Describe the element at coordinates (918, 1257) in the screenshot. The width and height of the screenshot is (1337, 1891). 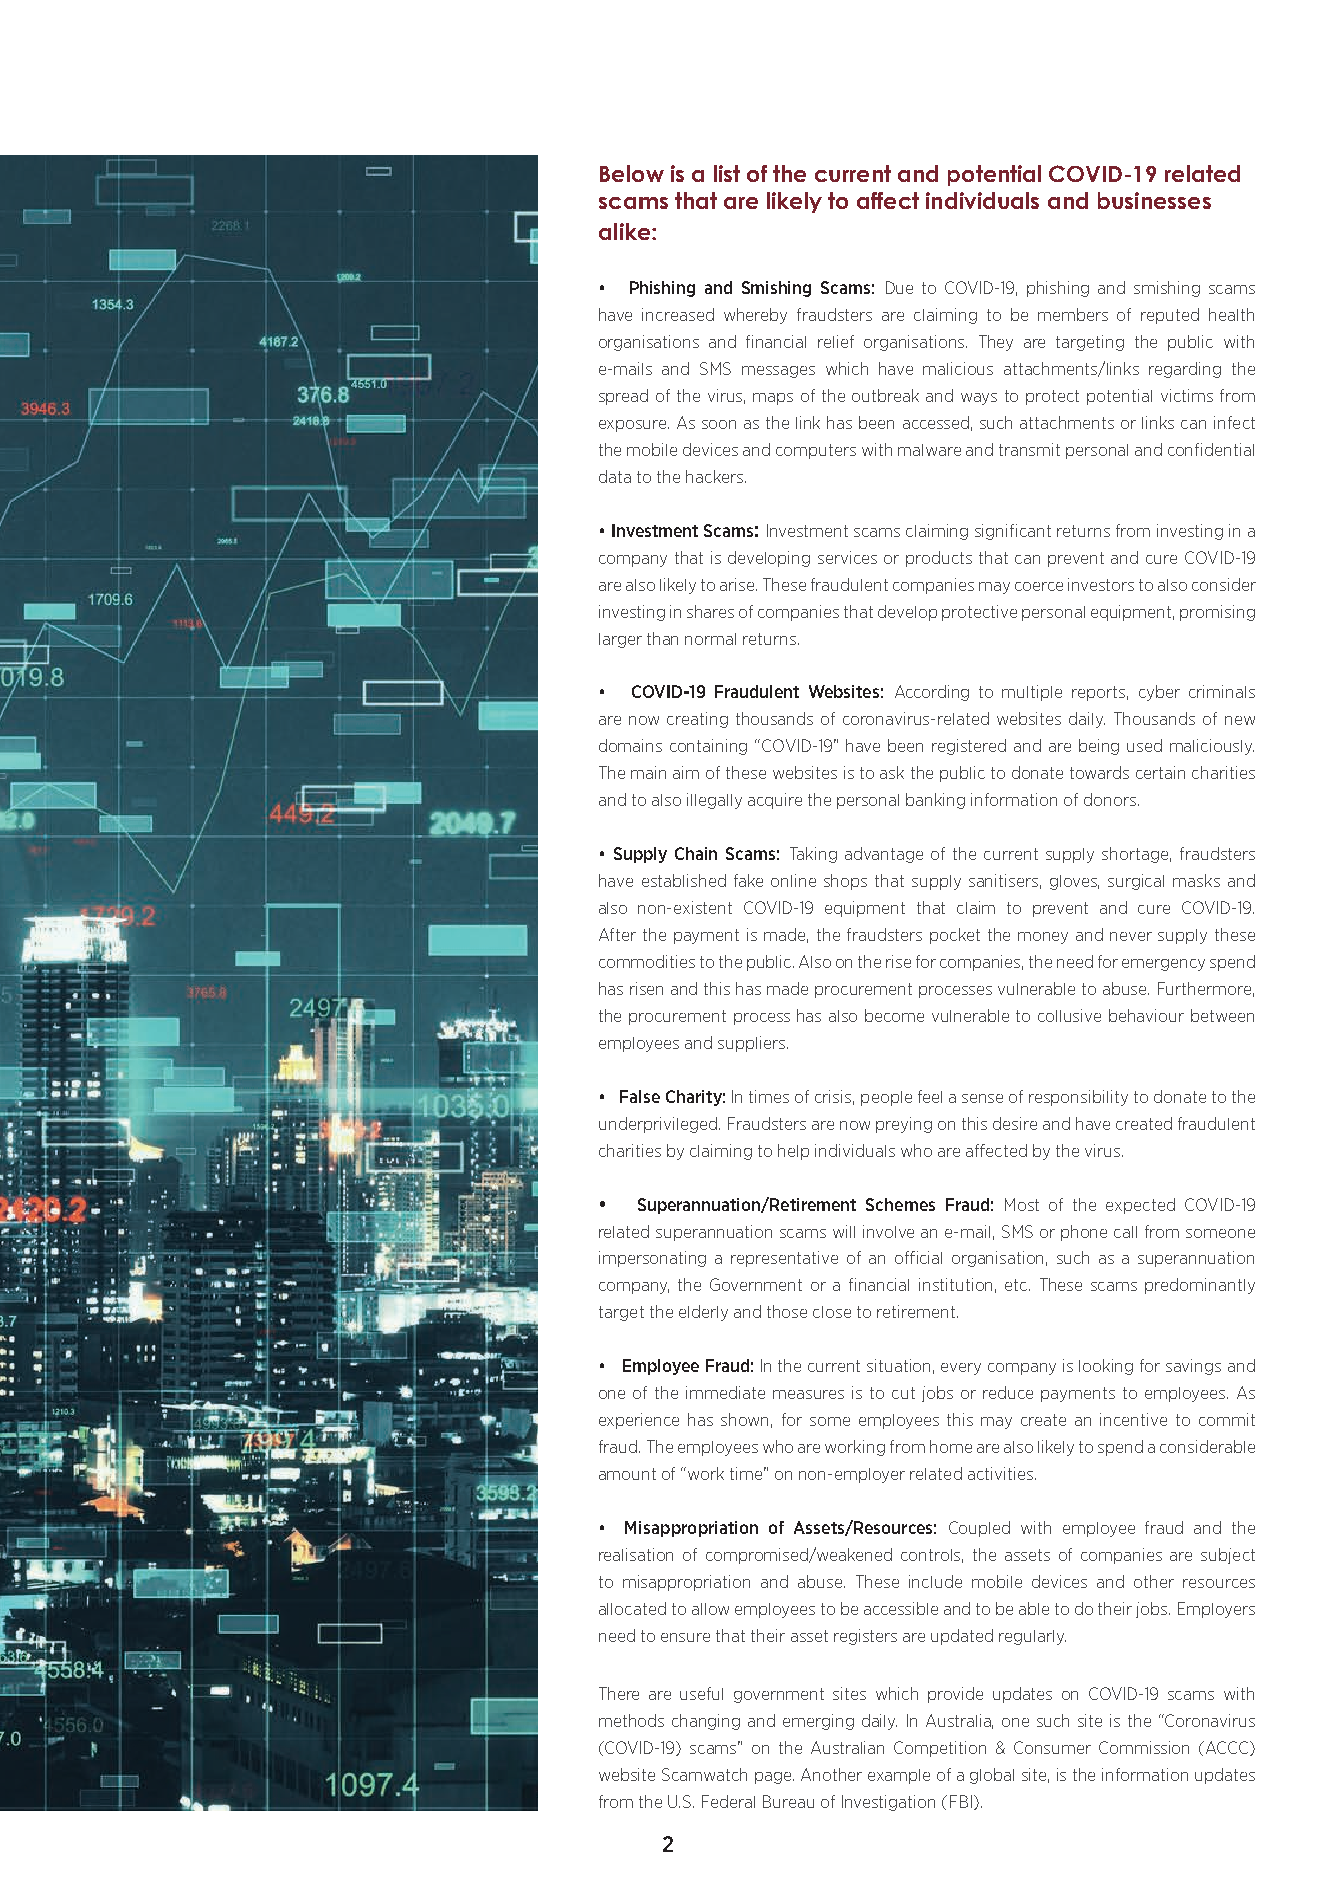
I see `official` at that location.
